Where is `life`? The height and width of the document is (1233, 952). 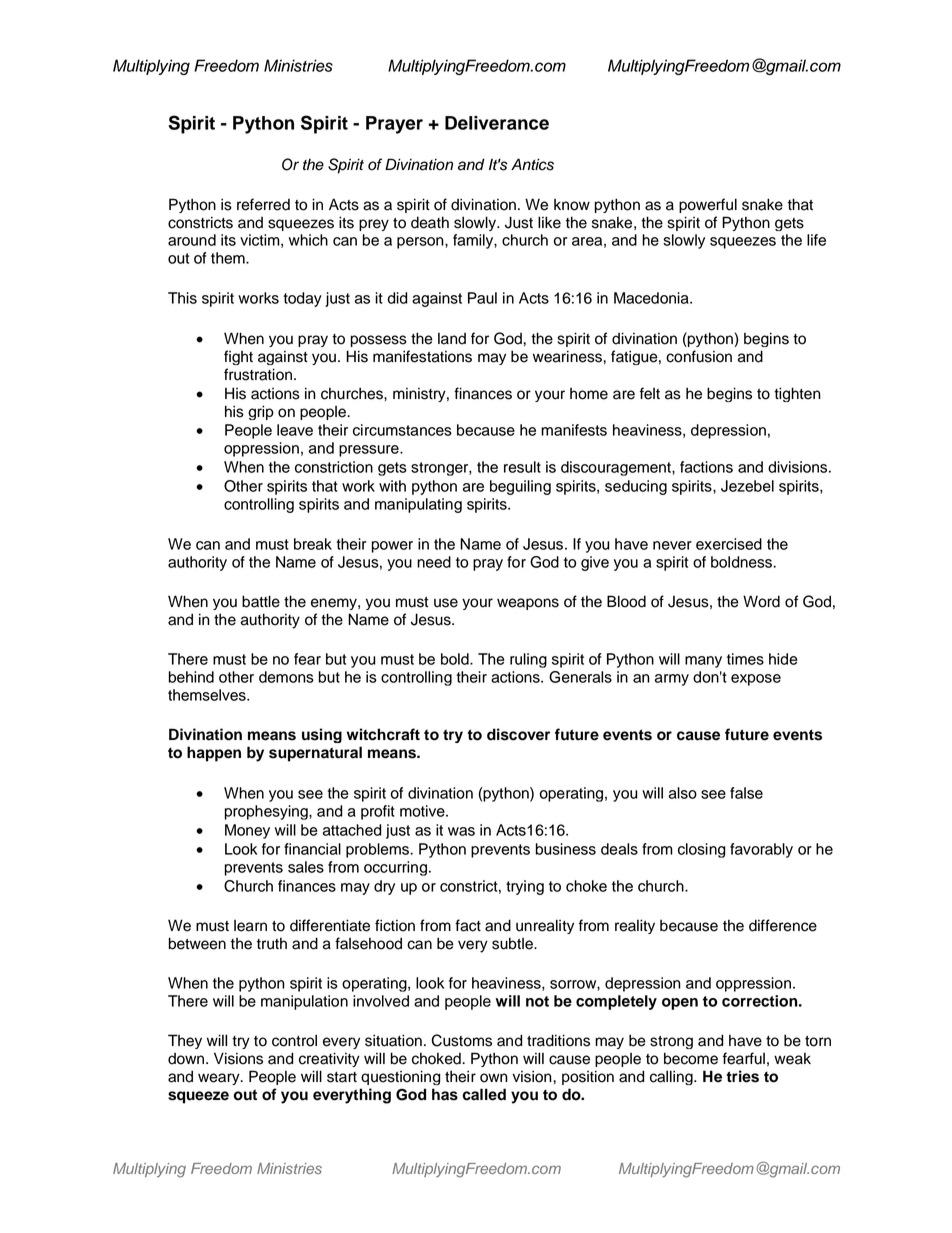
life is located at coordinates (816, 240).
